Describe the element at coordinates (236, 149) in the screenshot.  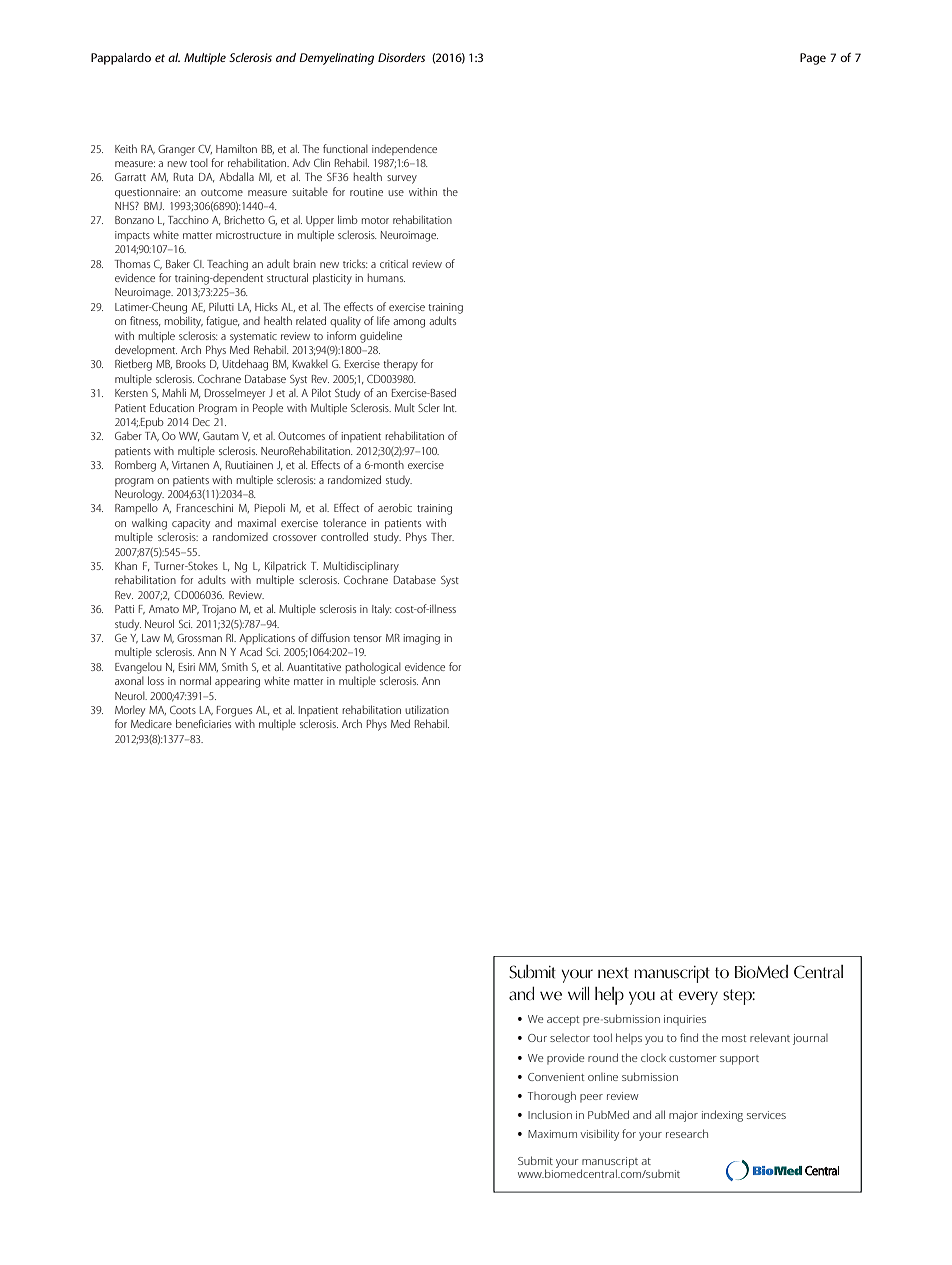
I see `Hamilton` at that location.
